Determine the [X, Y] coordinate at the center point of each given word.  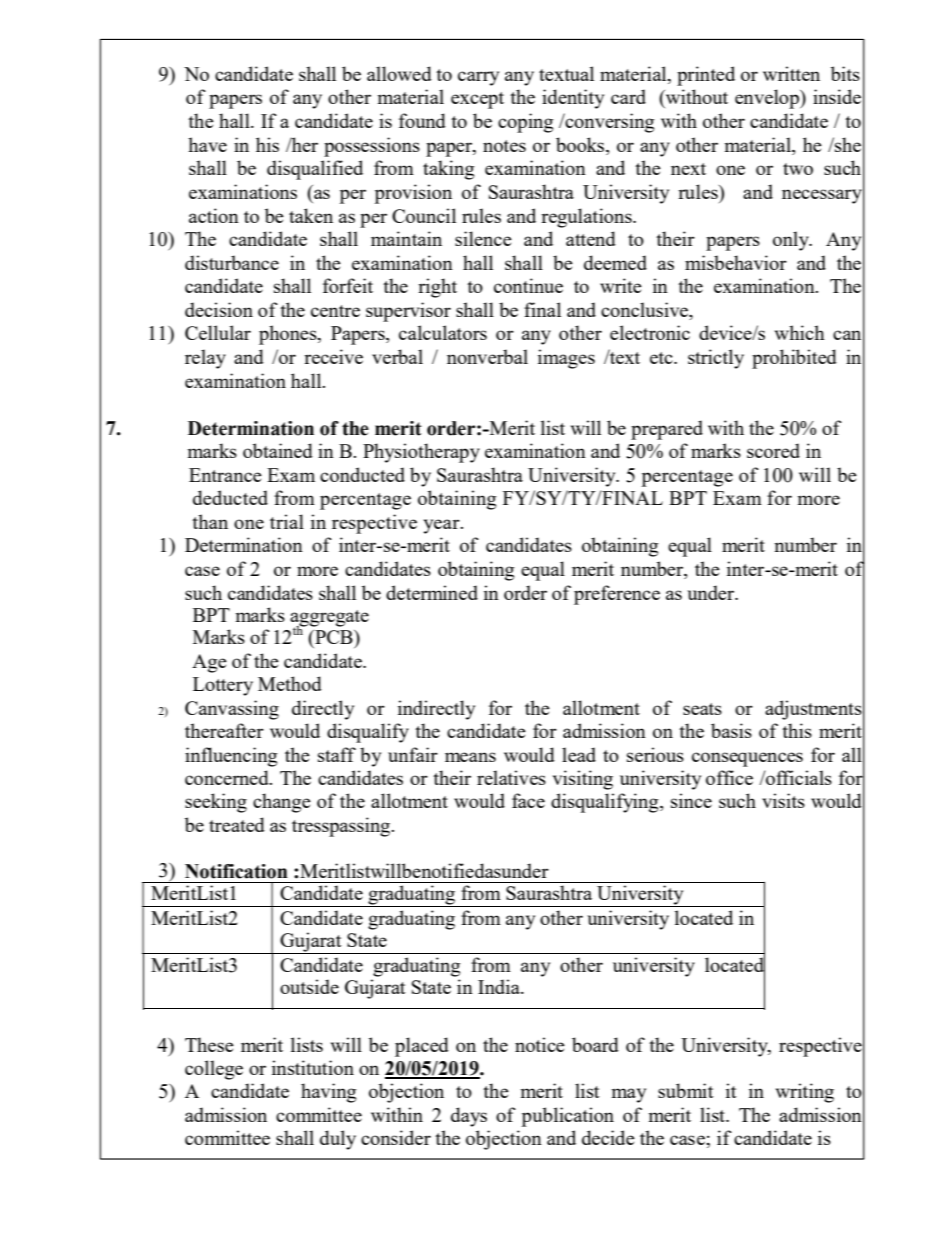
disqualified [315, 170]
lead [579, 754]
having [328, 1093]
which [800, 332]
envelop [768, 99]
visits [783, 800]
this [797, 730]
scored [773, 450]
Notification [236, 871]
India [500, 986]
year [443, 526]
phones [289, 335]
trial [287, 521]
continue [528, 285]
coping [525, 123]
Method [290, 683]
